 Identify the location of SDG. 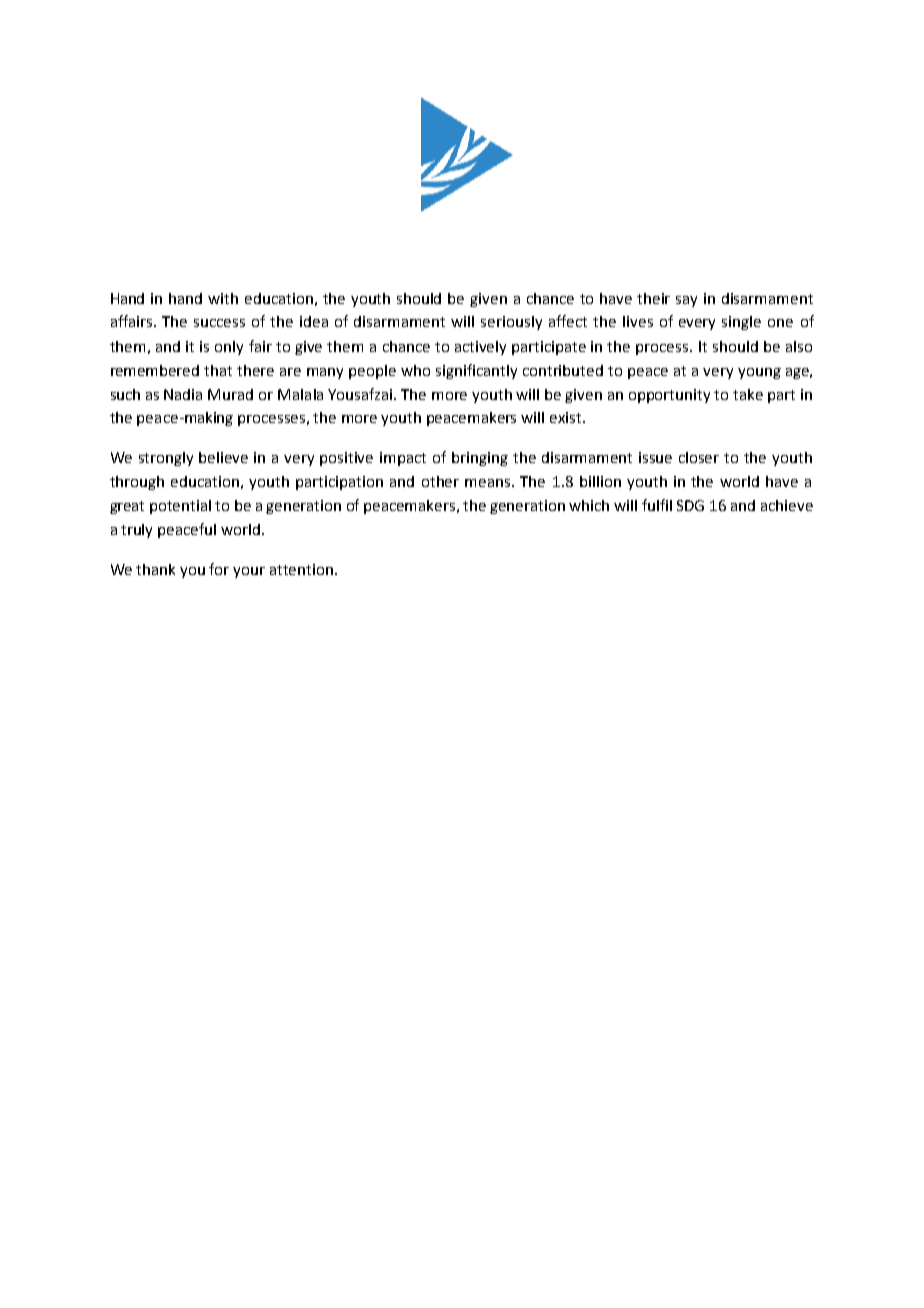
(690, 505).
